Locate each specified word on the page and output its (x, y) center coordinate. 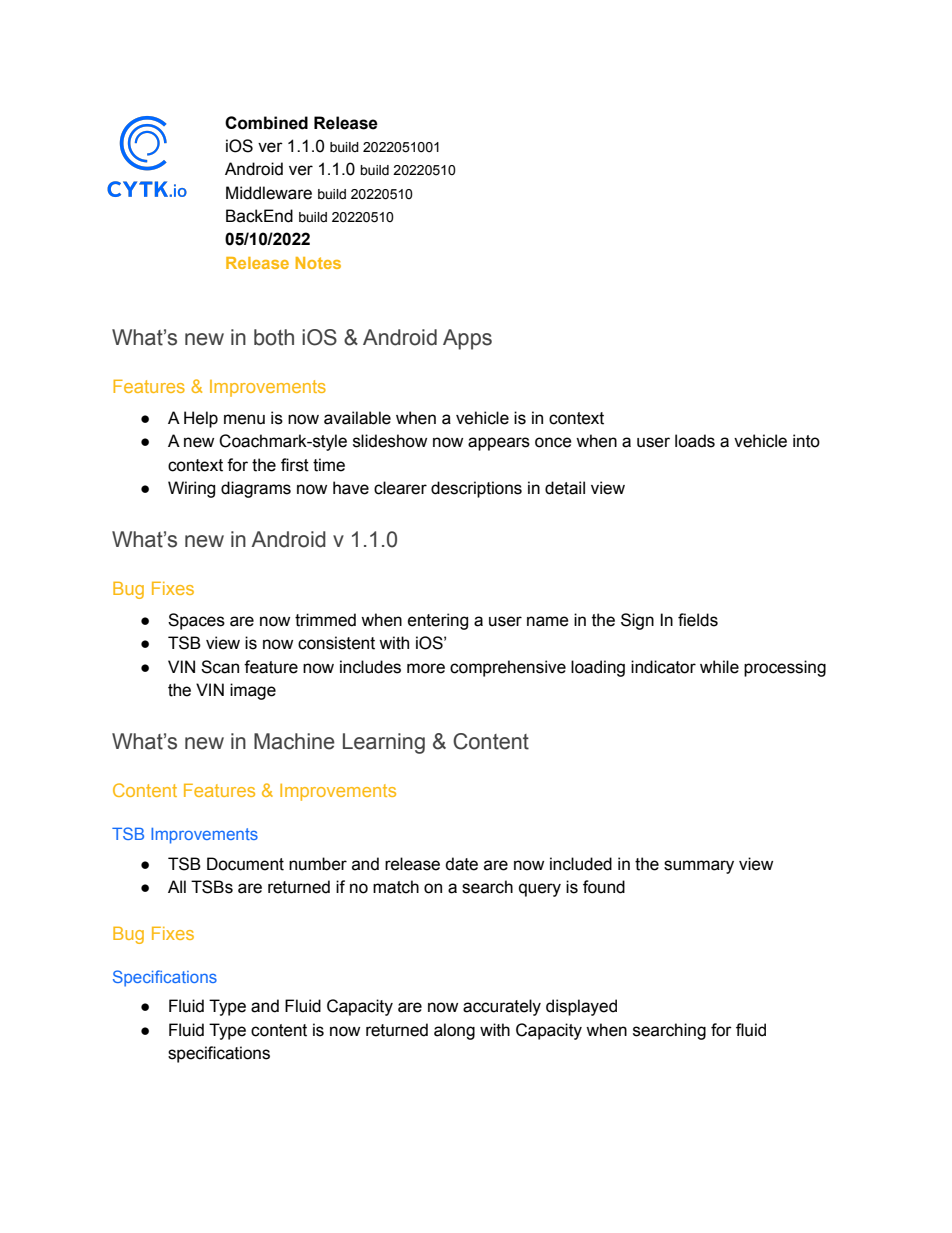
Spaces (196, 621)
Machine (294, 741)
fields (698, 620)
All (177, 886)
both (274, 337)
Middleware (269, 193)
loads (695, 441)
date (461, 864)
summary (699, 867)
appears (499, 444)
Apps (467, 339)
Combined (266, 123)
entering (438, 621)
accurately (502, 1007)
